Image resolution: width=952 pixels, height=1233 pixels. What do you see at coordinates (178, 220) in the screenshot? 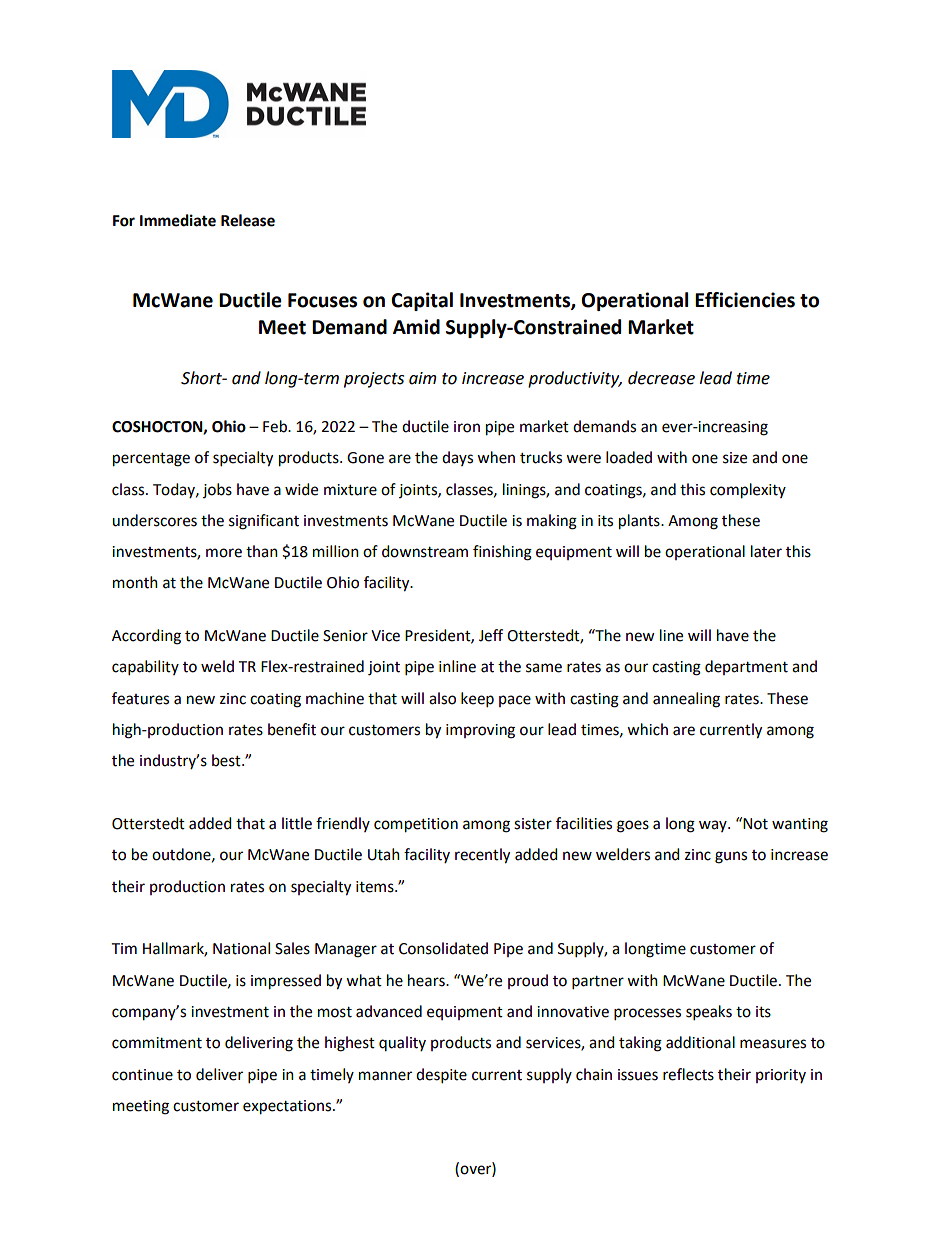
I see `Immediate` at bounding box center [178, 220].
